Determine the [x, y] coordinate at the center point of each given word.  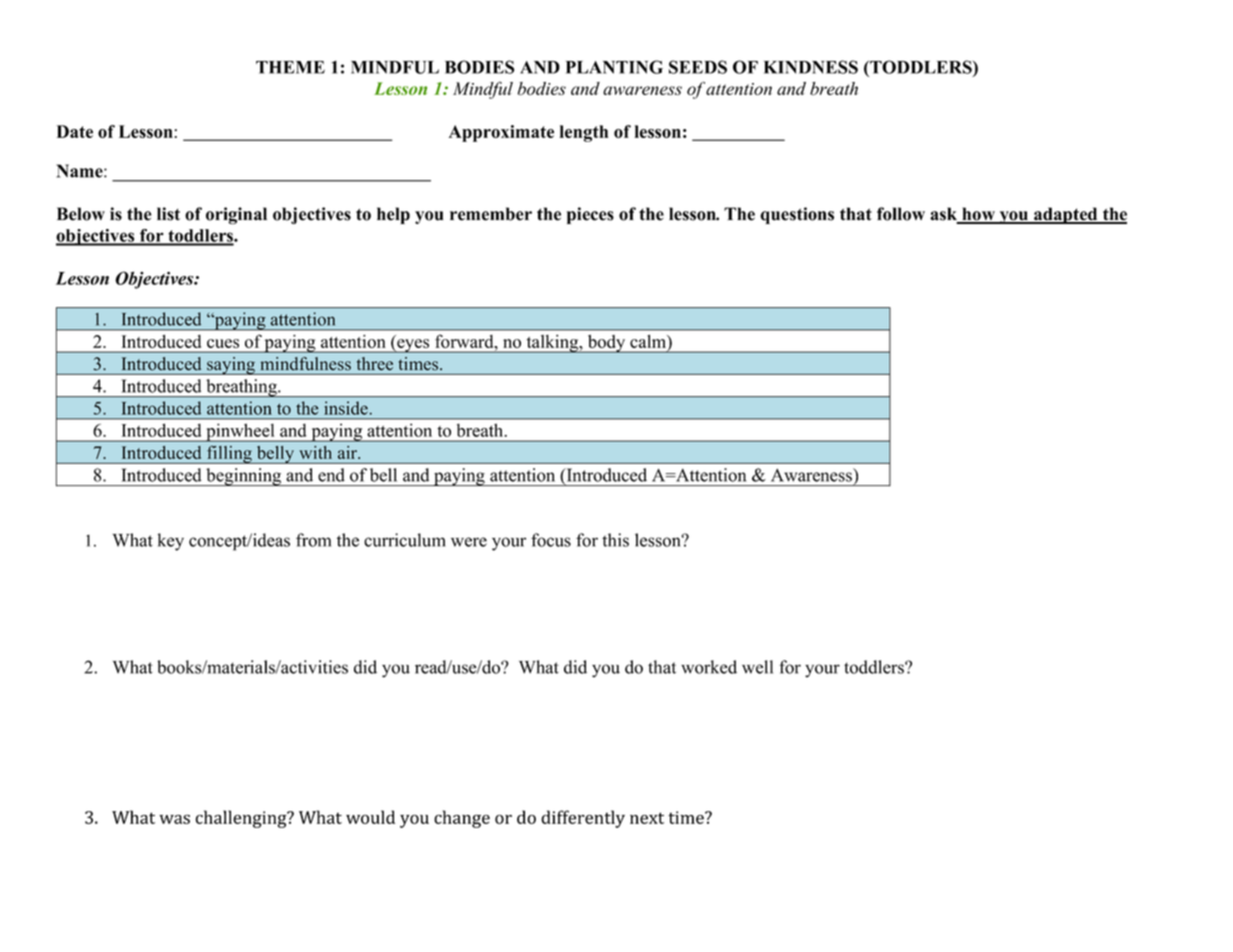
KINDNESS [811, 67]
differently [583, 819]
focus [551, 540]
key [171, 542]
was [174, 819]
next [647, 818]
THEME [290, 67]
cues [223, 343]
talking [552, 344]
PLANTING [614, 67]
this [615, 540]
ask [945, 215]
